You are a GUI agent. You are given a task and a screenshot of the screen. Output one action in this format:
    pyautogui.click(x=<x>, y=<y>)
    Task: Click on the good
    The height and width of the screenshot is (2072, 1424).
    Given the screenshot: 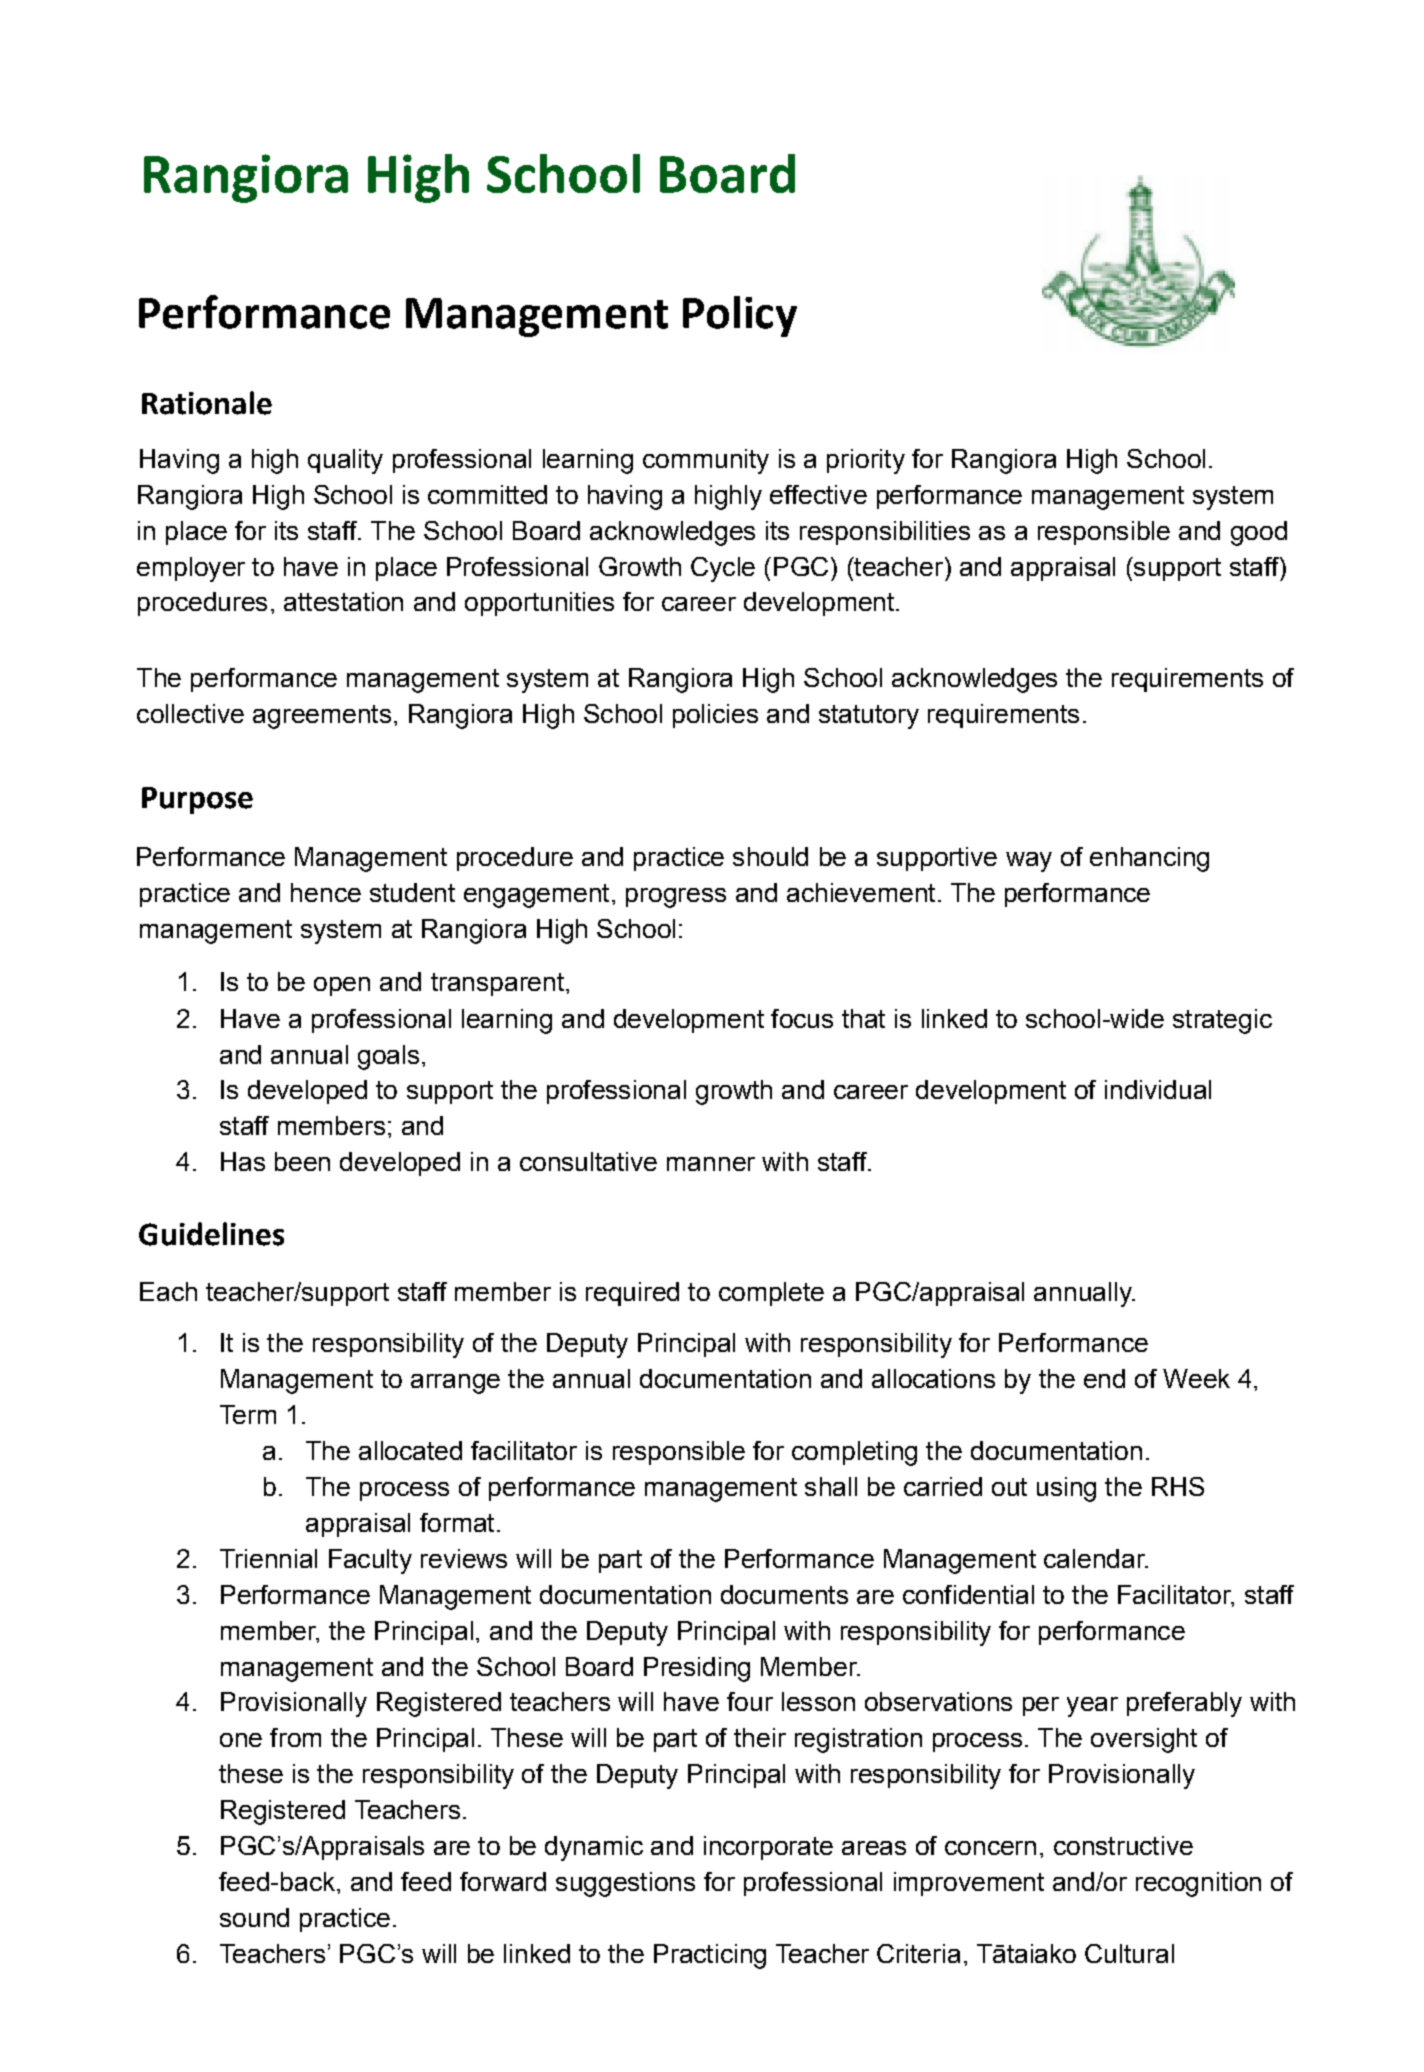 What is the action you would take?
    pyautogui.click(x=1259, y=533)
